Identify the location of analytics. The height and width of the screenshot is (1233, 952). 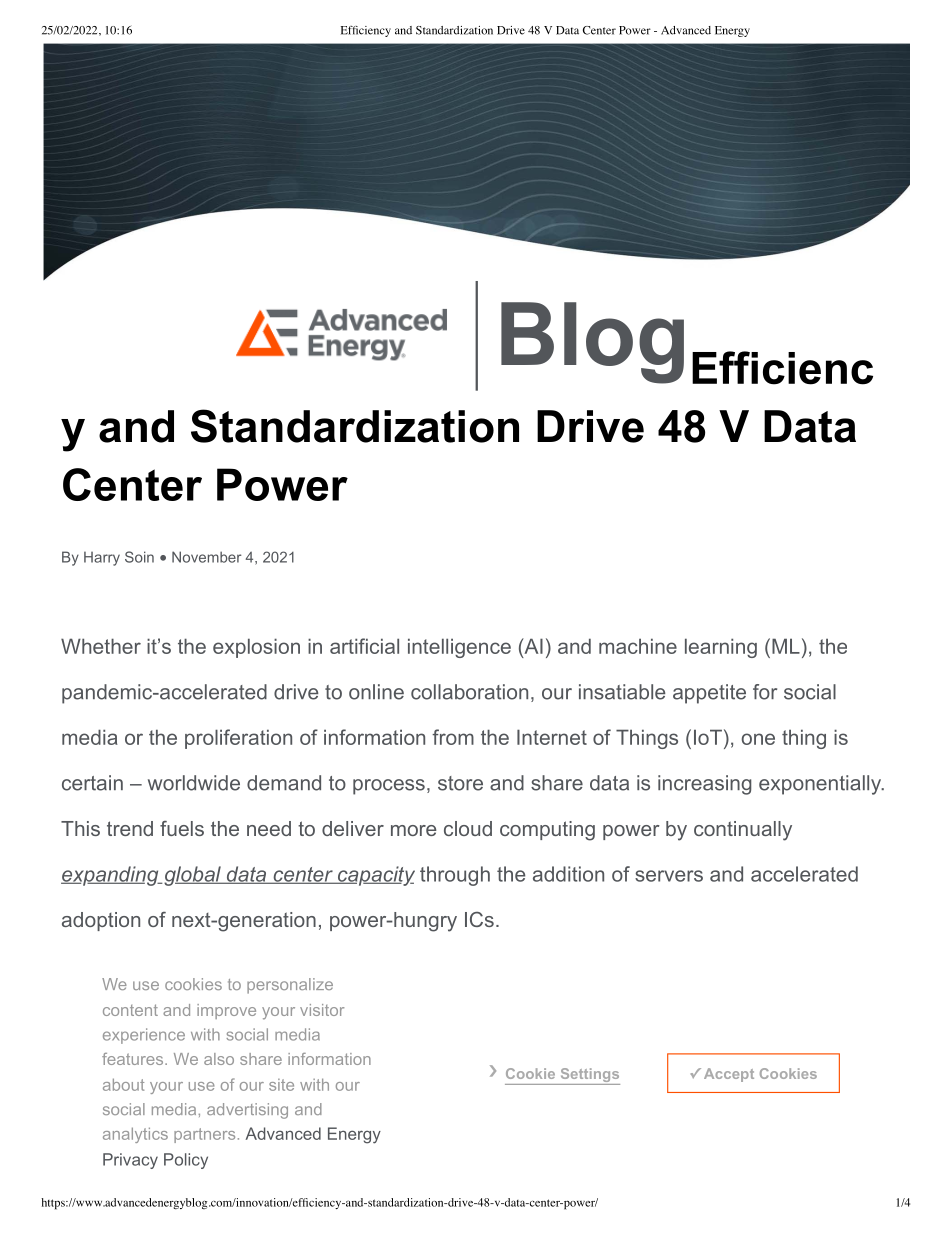
(135, 1135).
